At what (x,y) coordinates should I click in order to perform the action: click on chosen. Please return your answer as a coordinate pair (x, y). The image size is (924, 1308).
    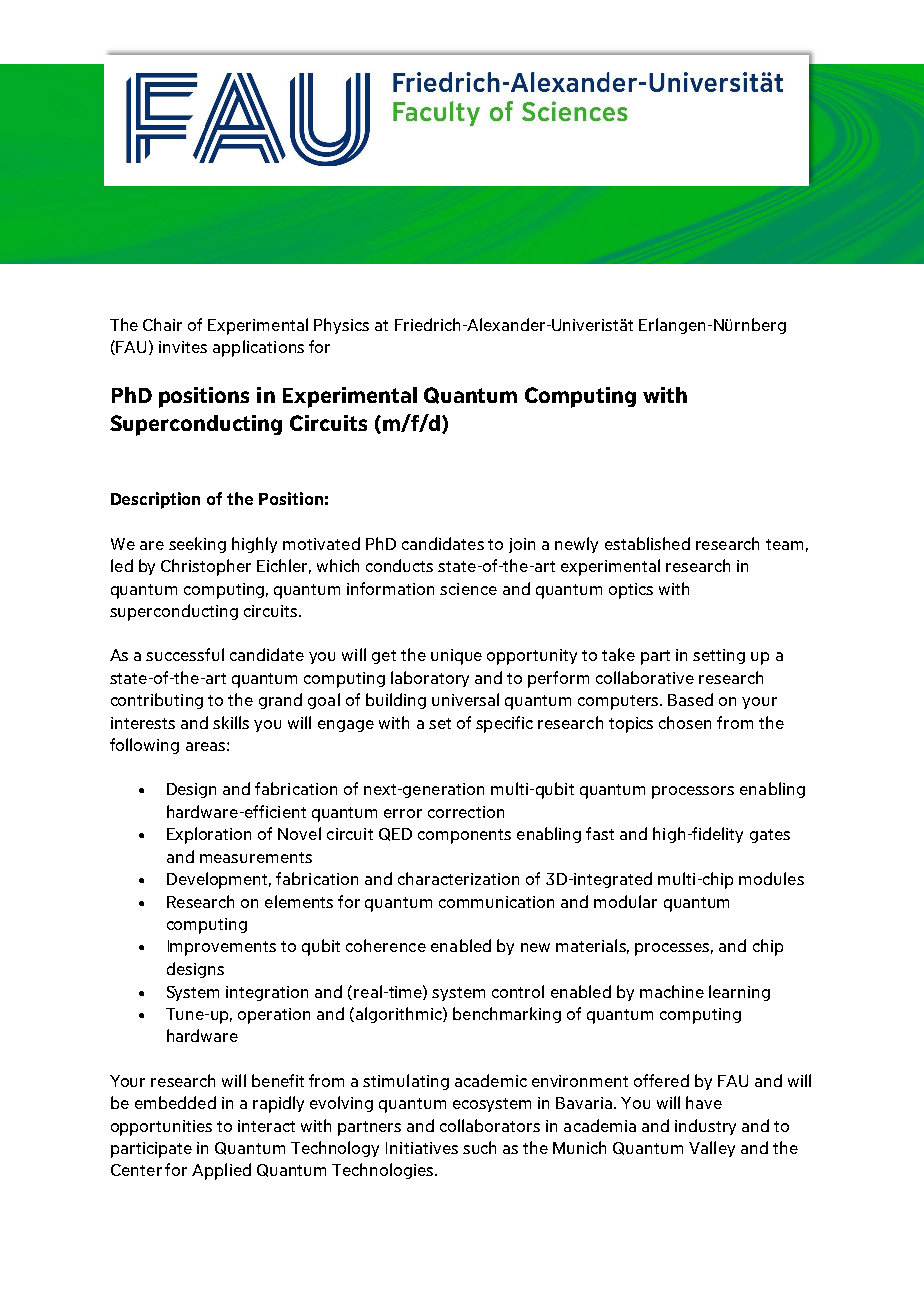
    Looking at the image, I should click on (685, 722).
